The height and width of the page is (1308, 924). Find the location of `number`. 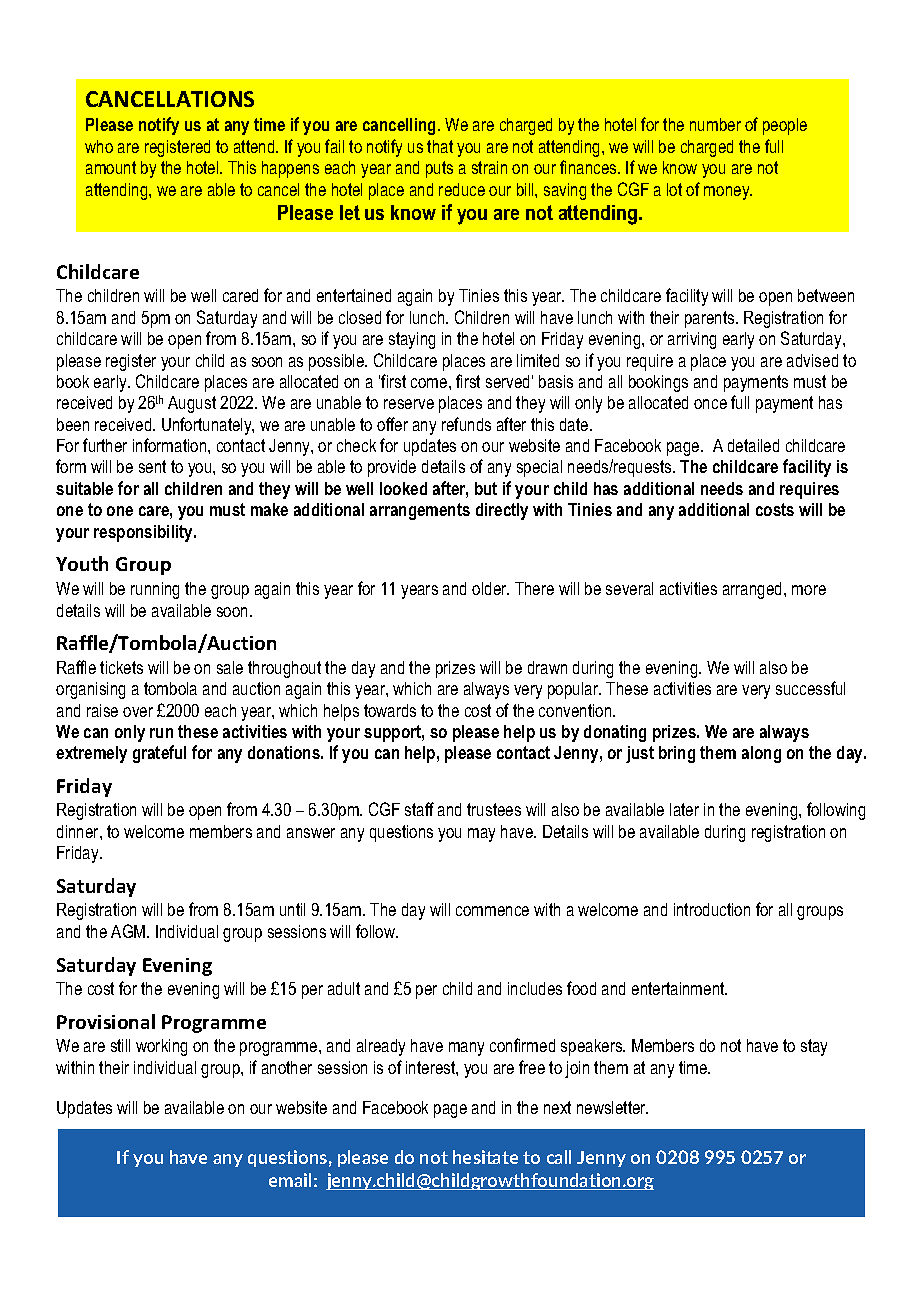

number is located at coordinates (715, 124).
